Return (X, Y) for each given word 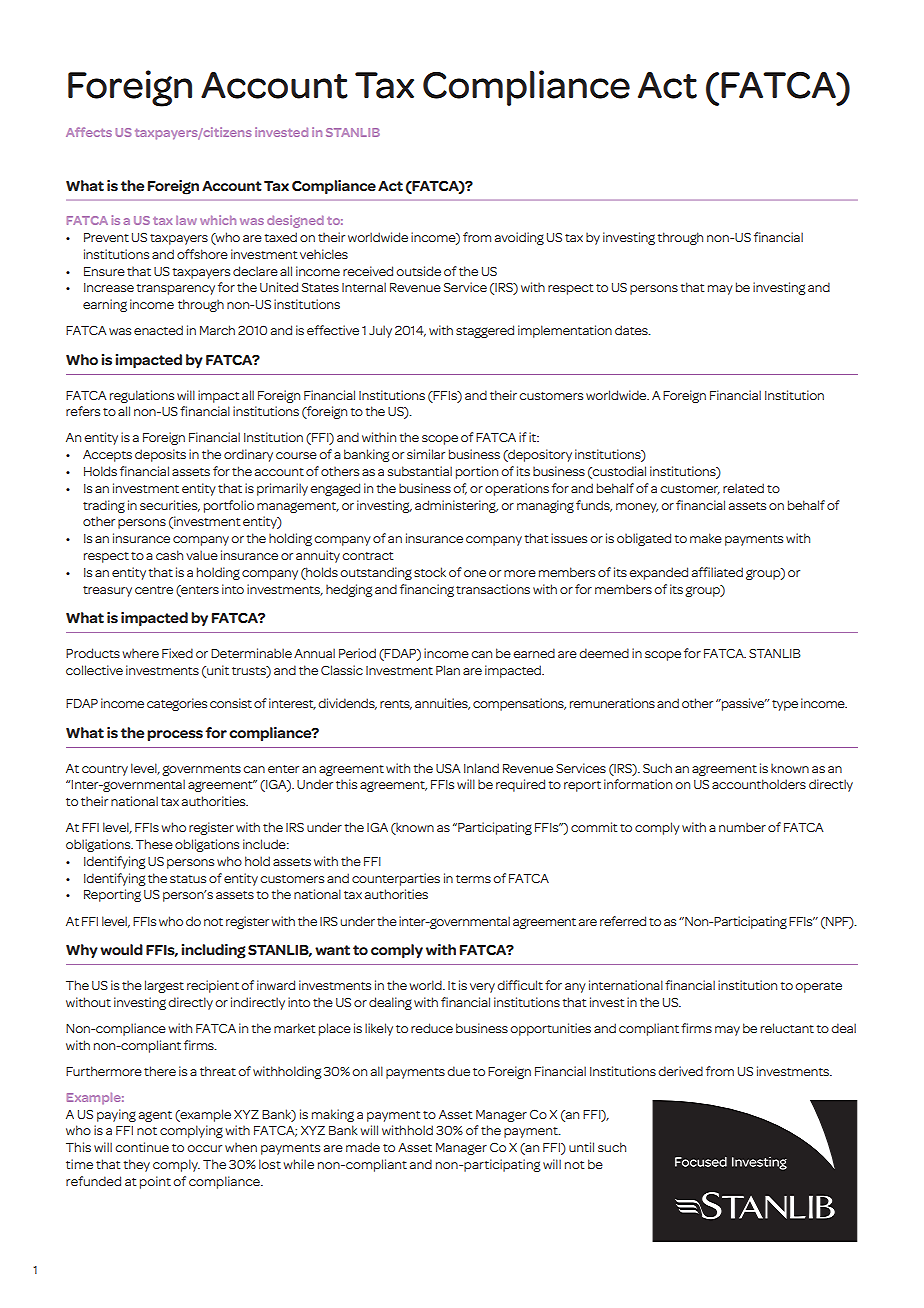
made (363, 1147)
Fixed (177, 653)
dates (632, 330)
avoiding (519, 238)
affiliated (717, 572)
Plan (448, 670)
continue (142, 1147)
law (186, 220)
